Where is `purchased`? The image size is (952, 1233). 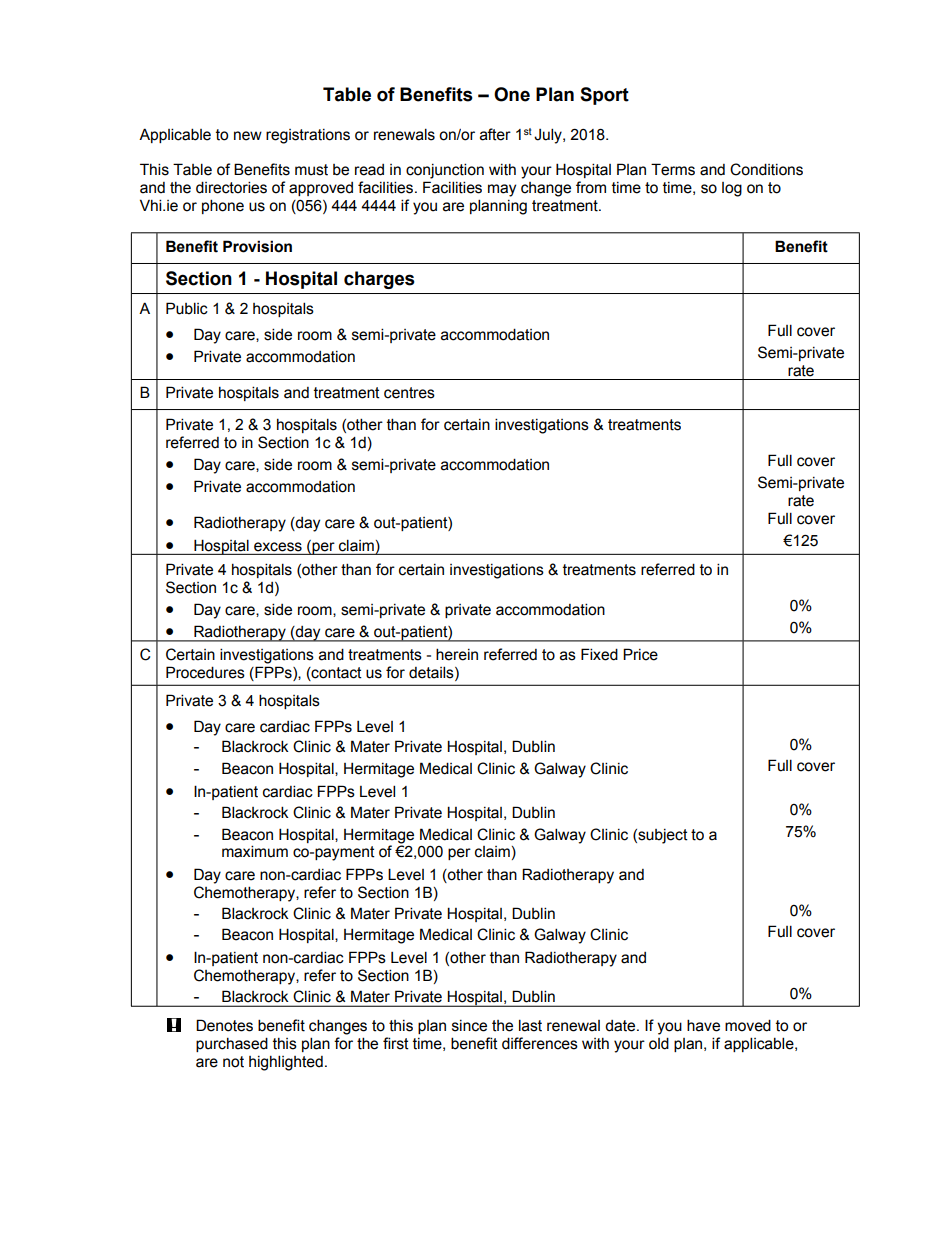 purchased is located at coordinates (232, 1044).
